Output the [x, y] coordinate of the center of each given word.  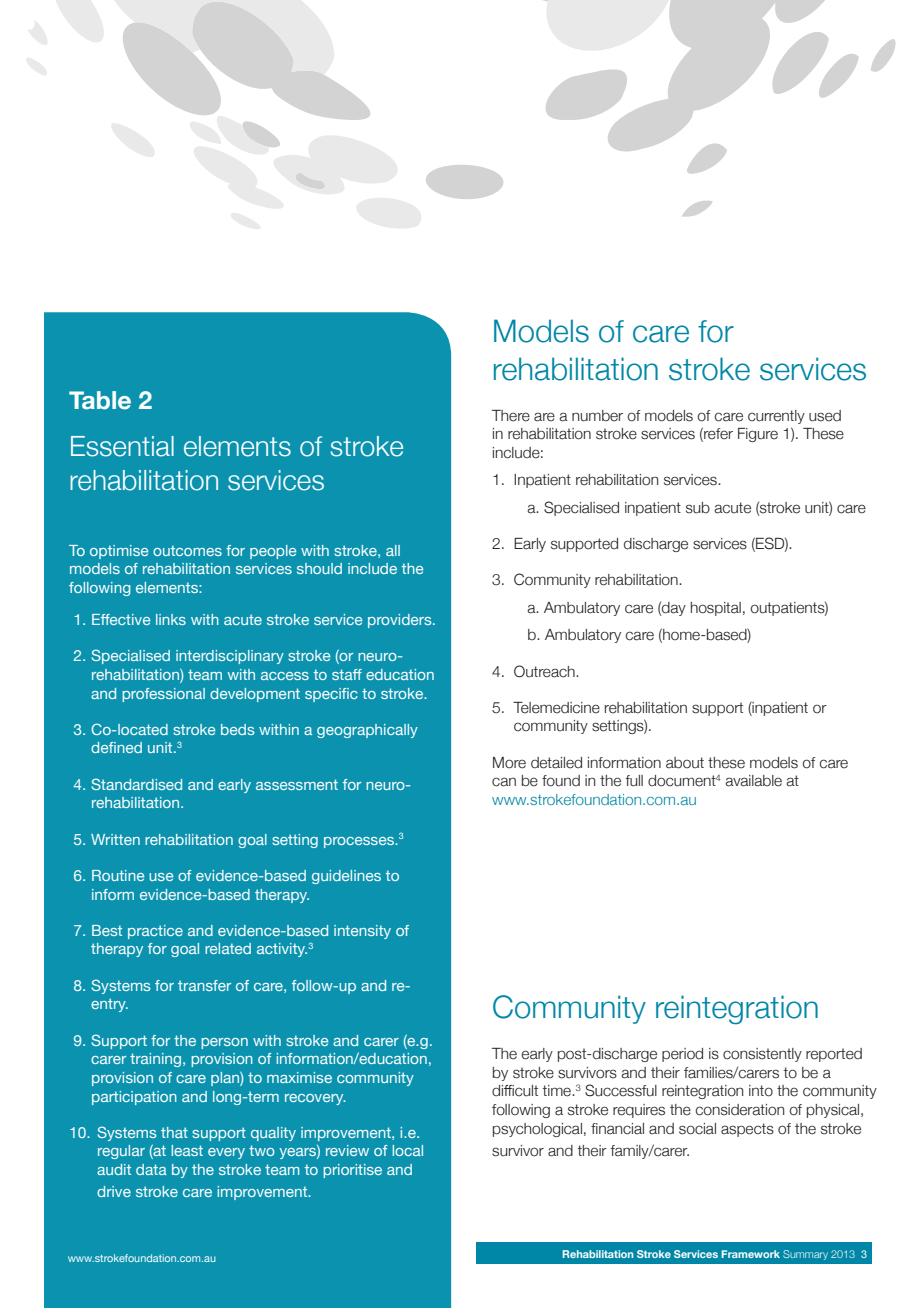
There [511, 416]
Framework [750, 1254]
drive [114, 1191]
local [408, 1150]
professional [163, 695]
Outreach [545, 671]
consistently [762, 1055]
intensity [362, 932]
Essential [122, 446]
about [685, 763]
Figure [758, 435]
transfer [204, 985]
